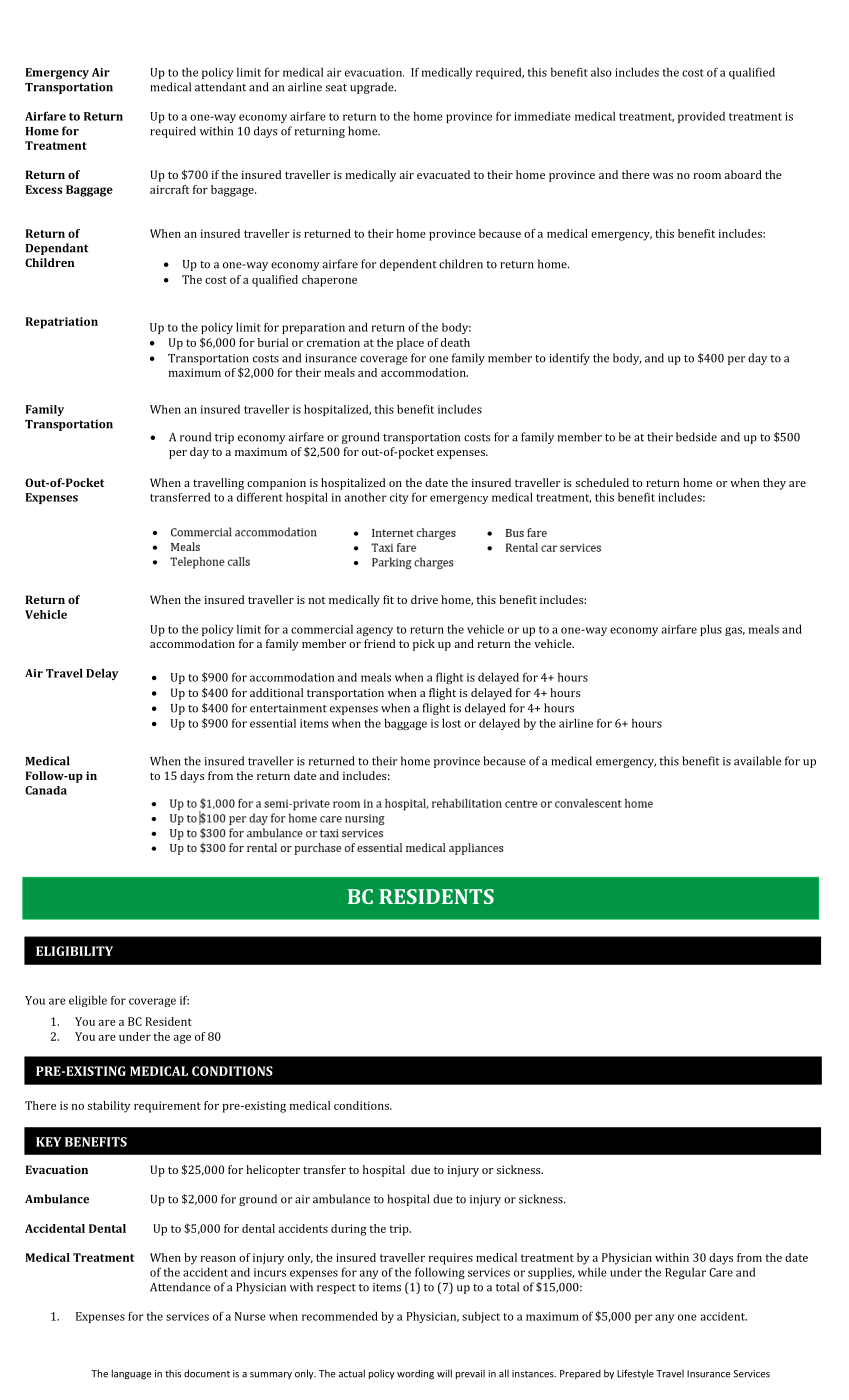 The width and height of the screenshot is (849, 1400). I want to click on Canada, so click(46, 790).
